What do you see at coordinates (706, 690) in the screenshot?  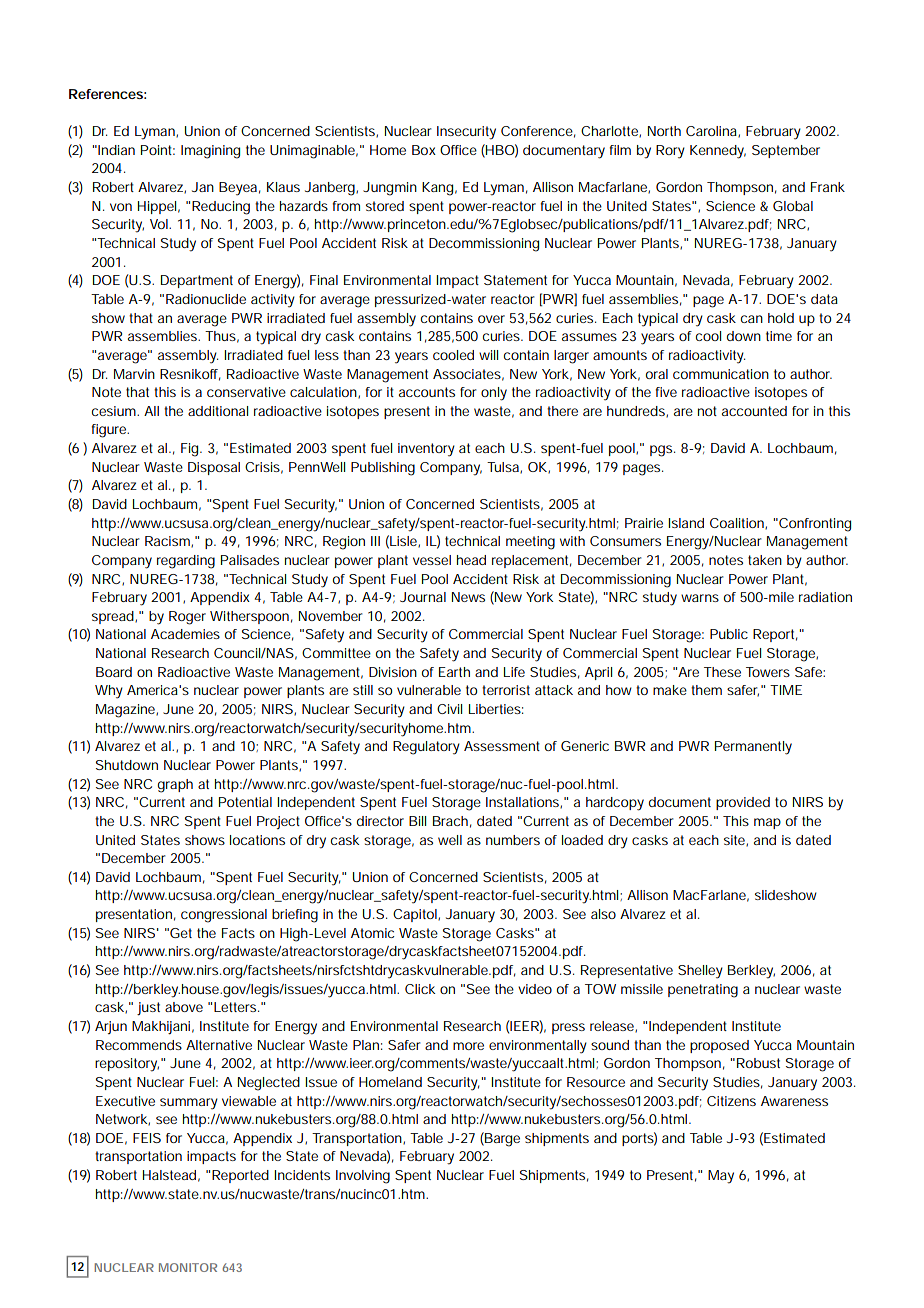 I see `them` at bounding box center [706, 690].
